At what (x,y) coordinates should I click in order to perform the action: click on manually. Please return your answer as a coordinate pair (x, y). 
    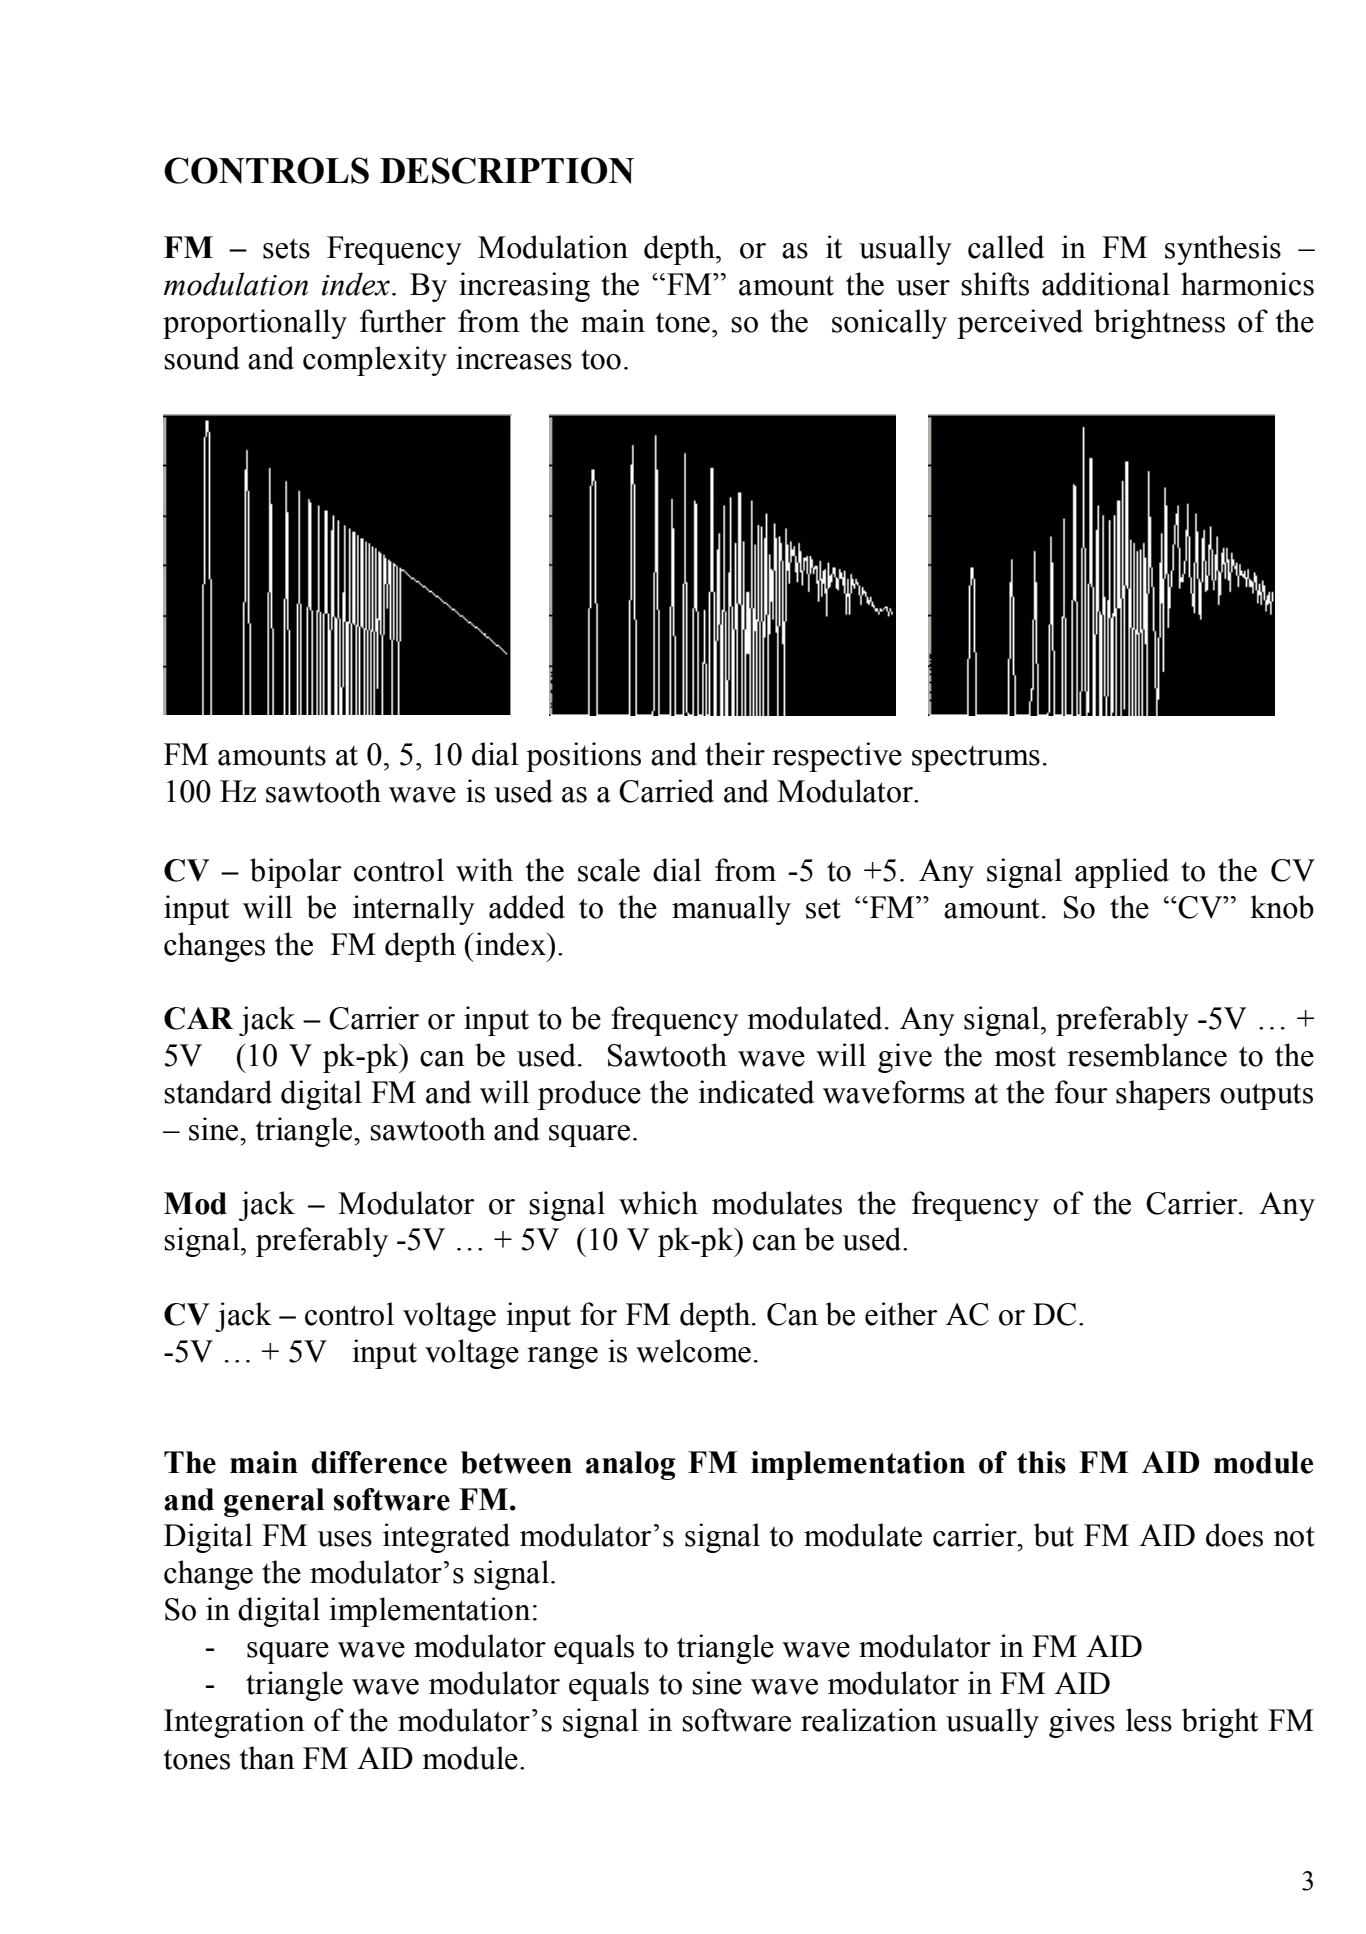
    Looking at the image, I should click on (731, 910).
